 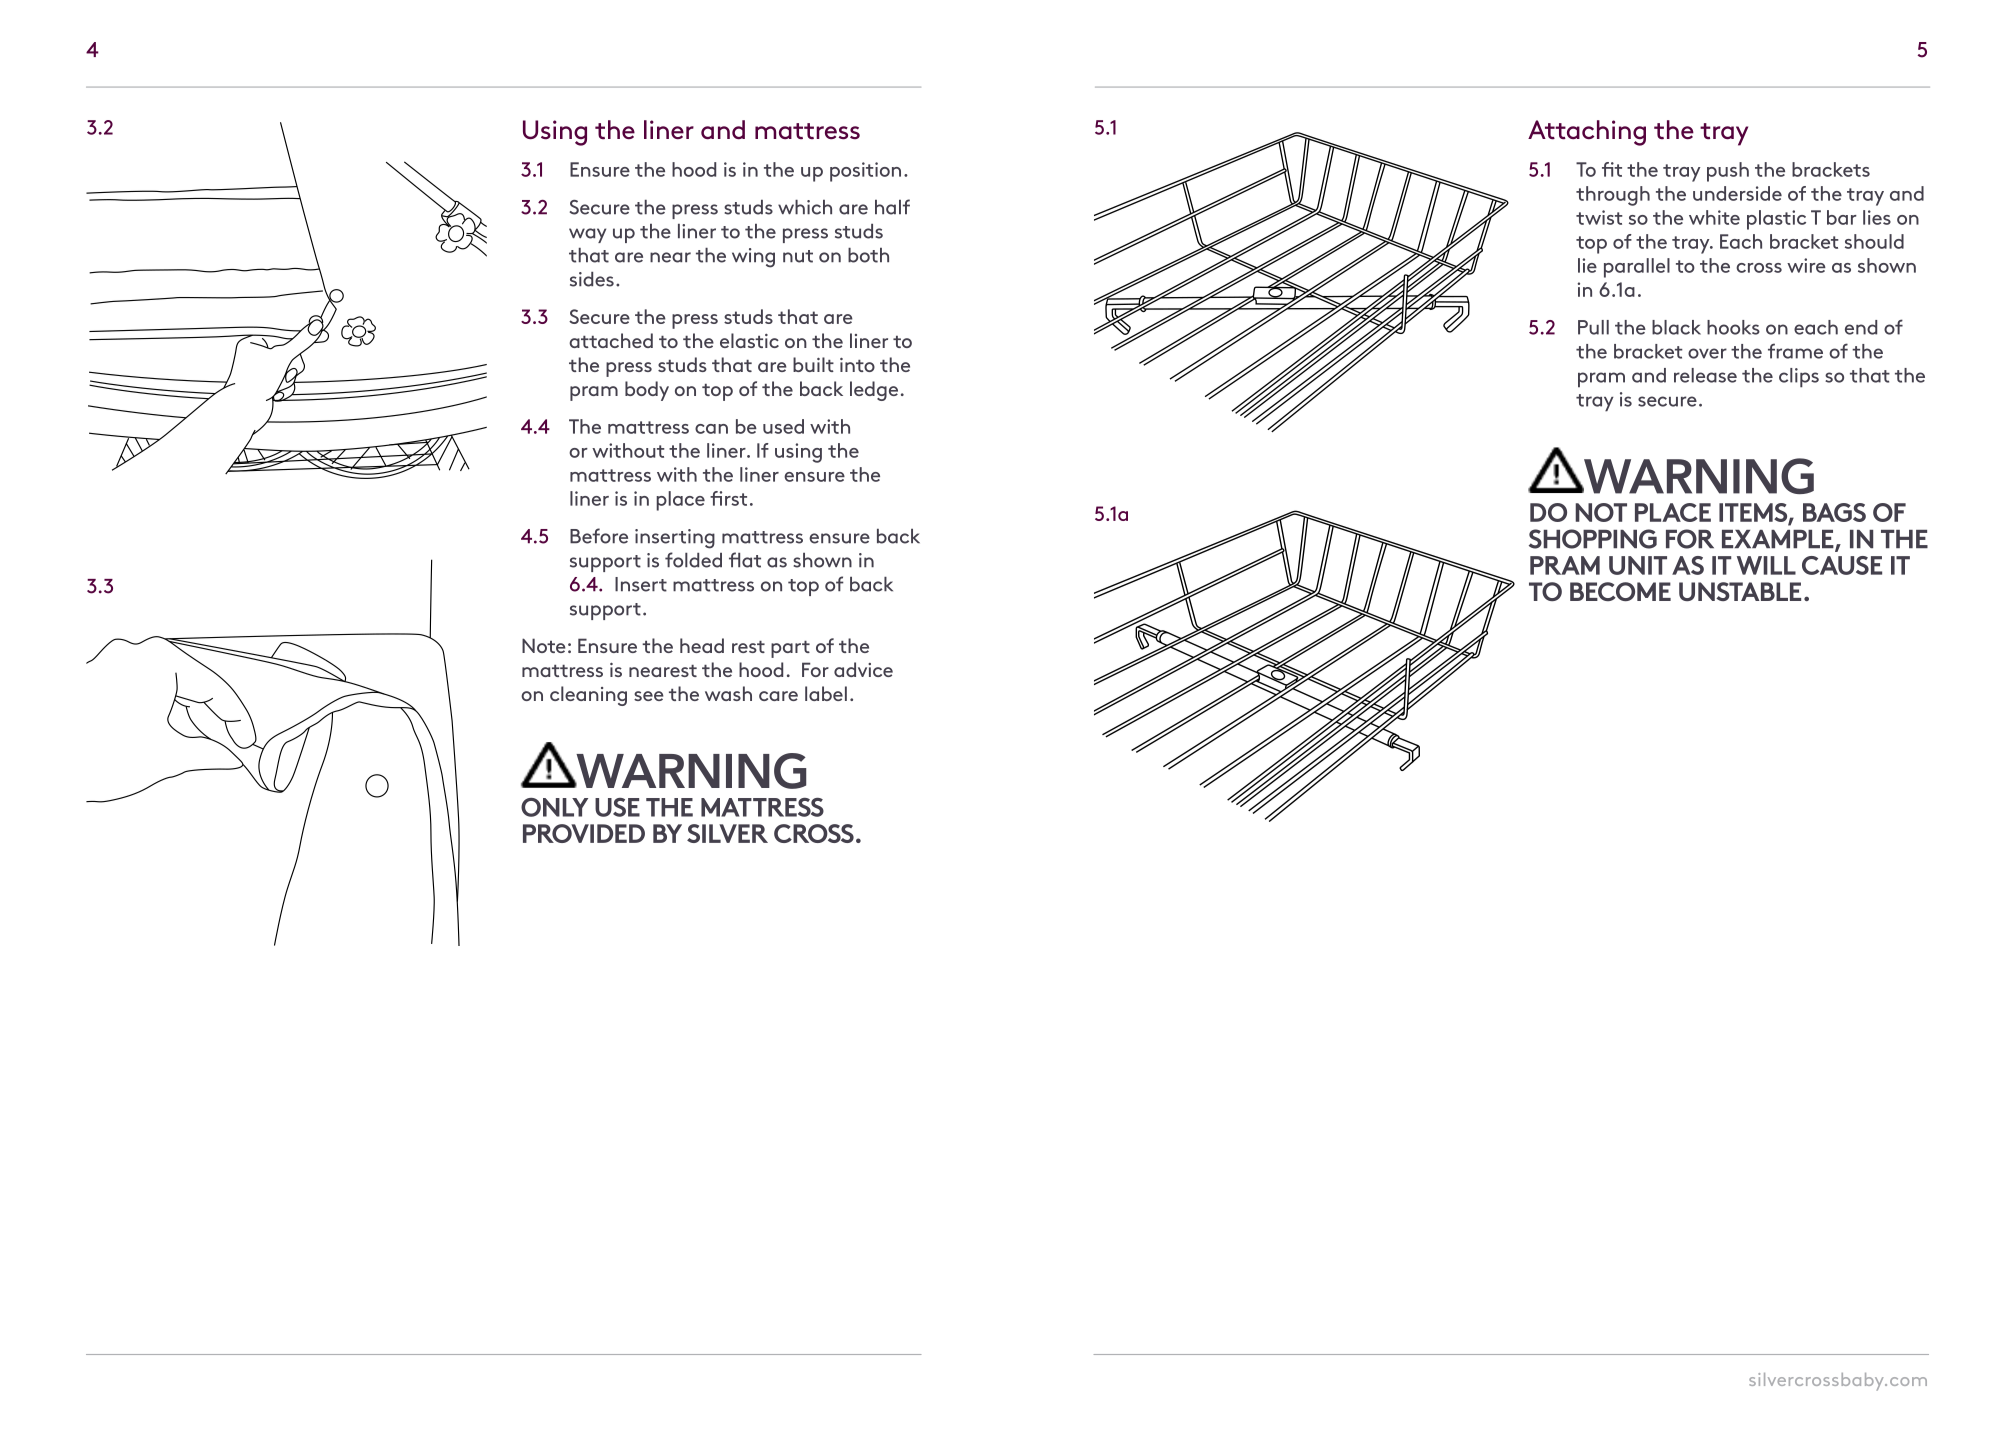 I want to click on PROVIDED, so click(x=584, y=833).
